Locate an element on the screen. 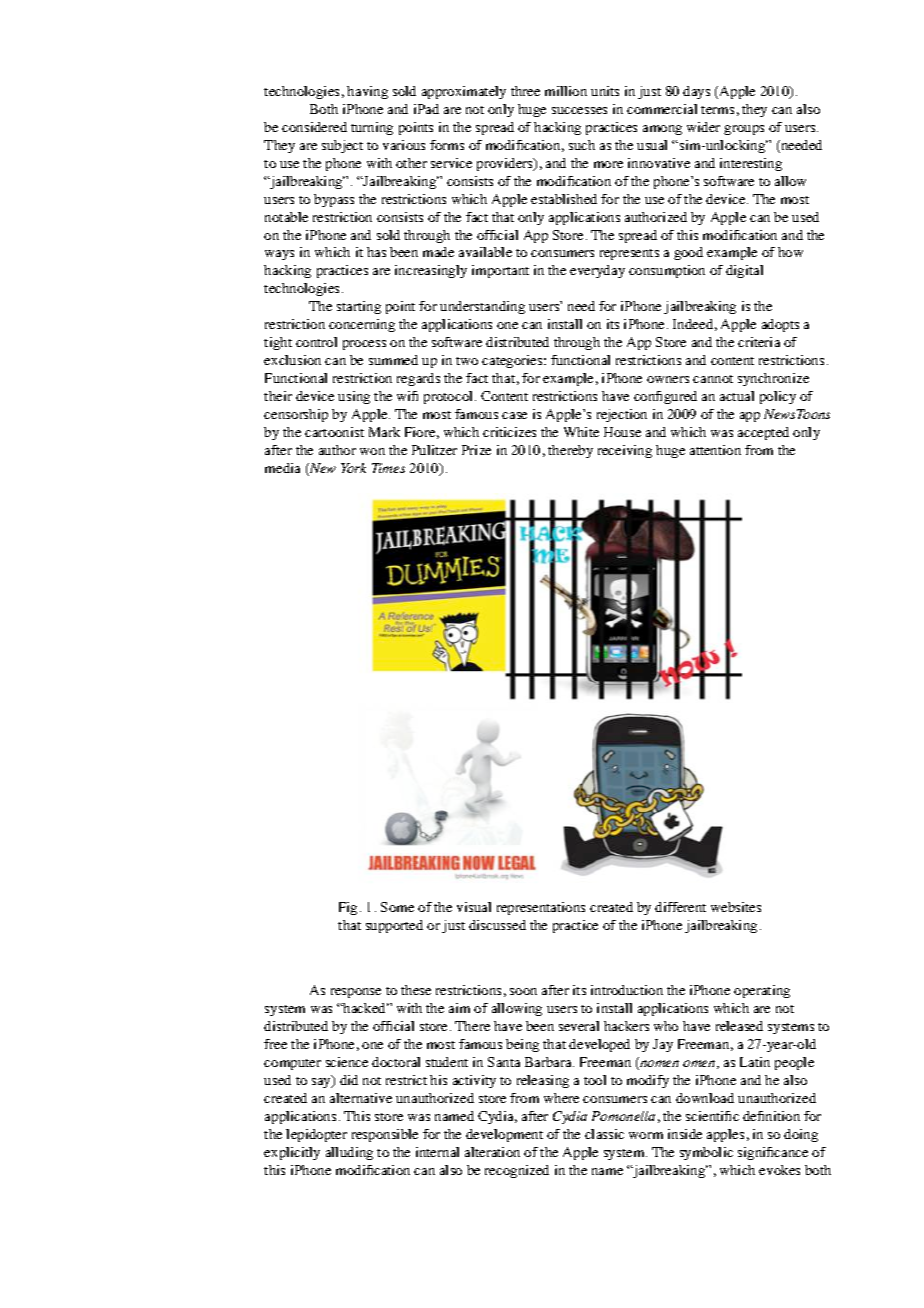  websites is located at coordinates (736, 907).
